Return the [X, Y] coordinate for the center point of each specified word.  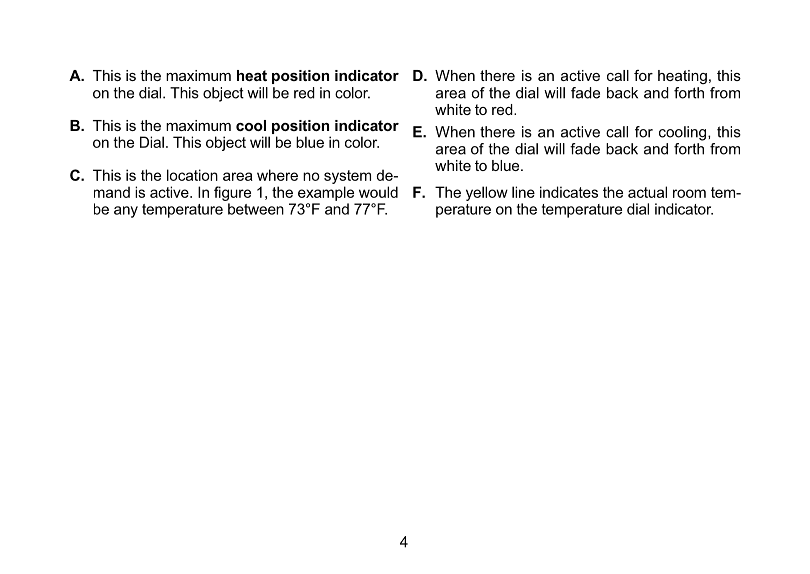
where [277, 175]
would [378, 192]
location [192, 175]
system [347, 177]
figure [232, 195]
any [126, 212]
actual [647, 192]
